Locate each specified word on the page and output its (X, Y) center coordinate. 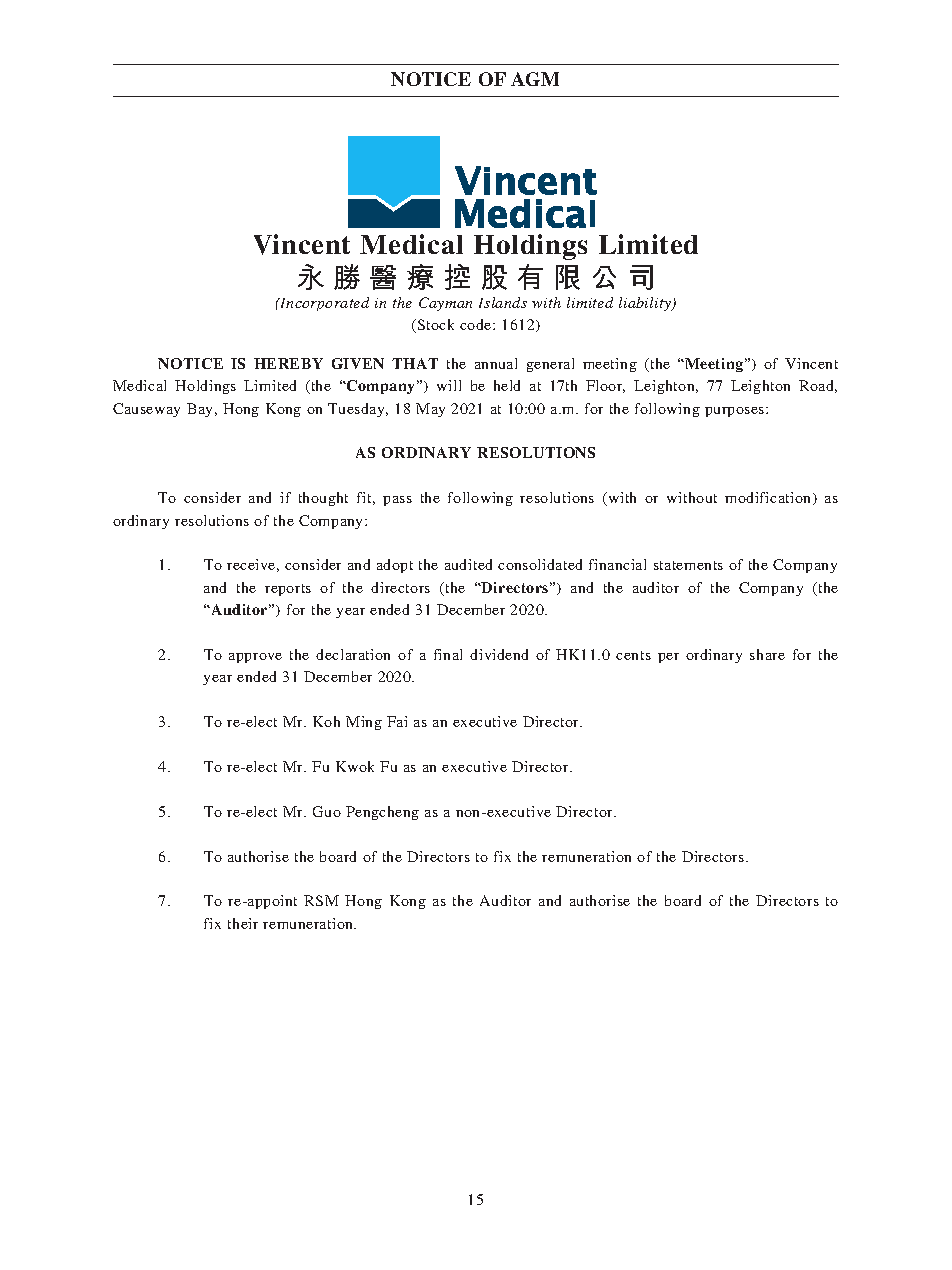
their (243, 923)
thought (323, 499)
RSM (321, 900)
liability (646, 304)
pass (397, 501)
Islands (503, 302)
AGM (535, 79)
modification (769, 498)
